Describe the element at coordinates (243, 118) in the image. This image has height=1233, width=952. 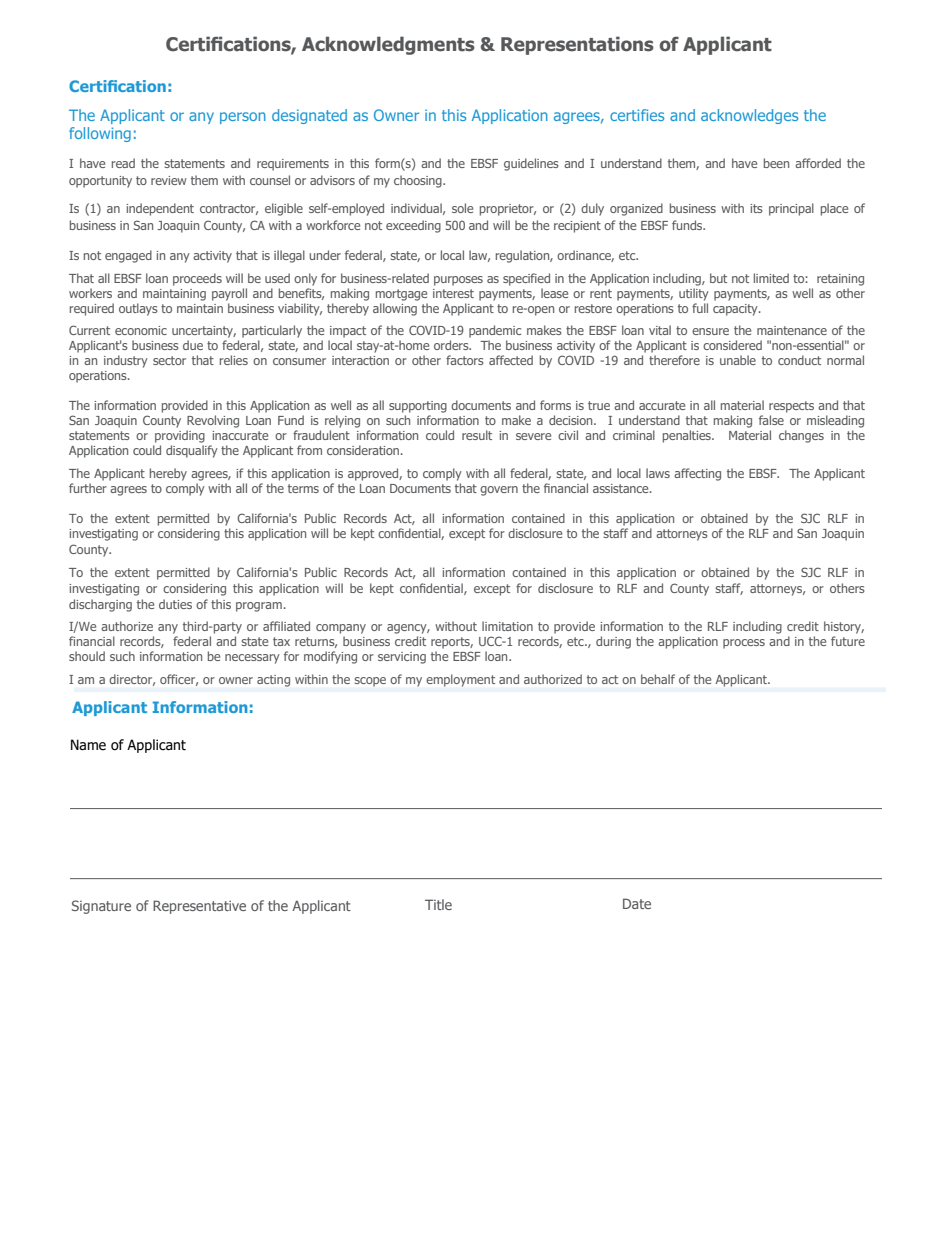
I see `person` at that location.
